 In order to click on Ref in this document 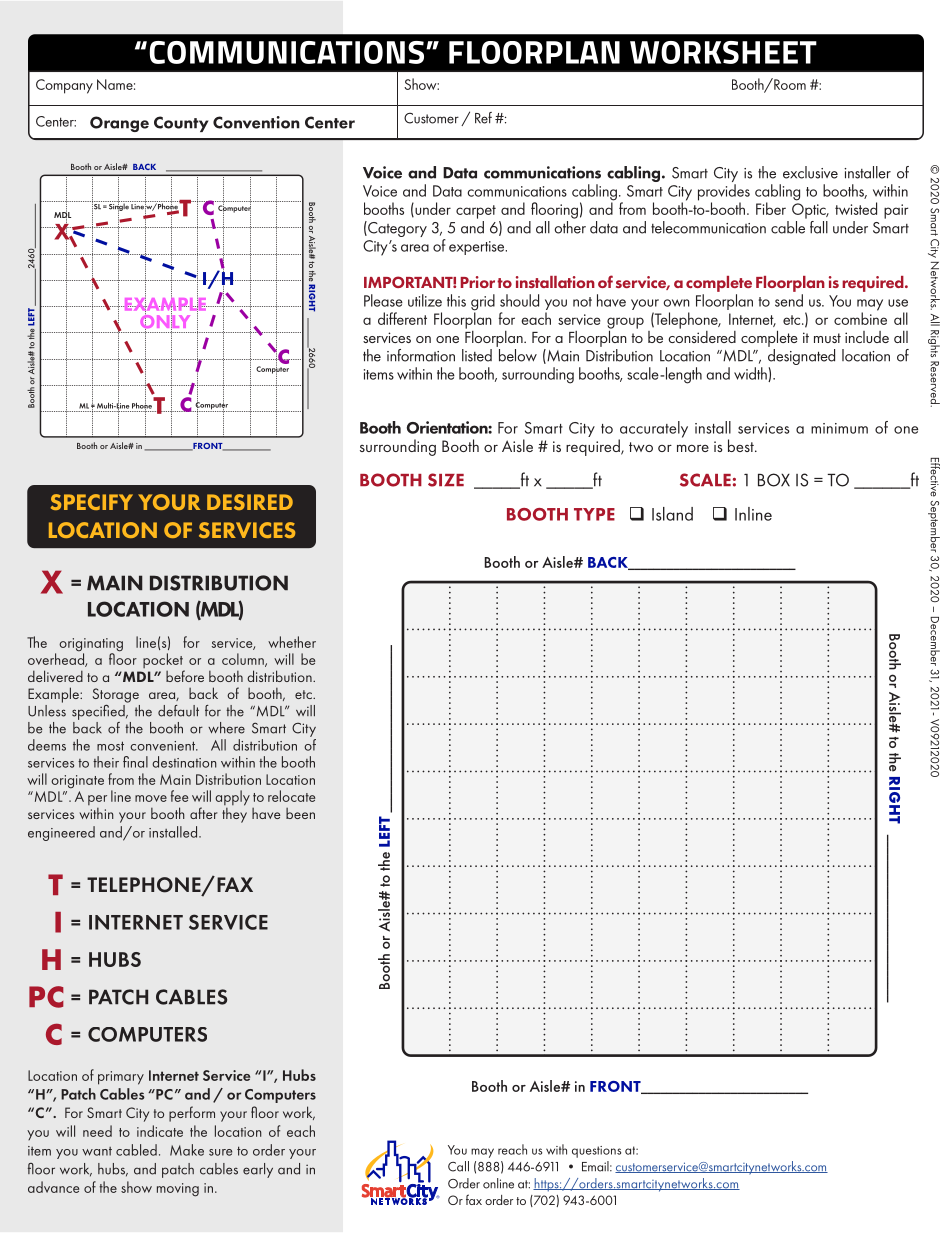, I will do `click(483, 118)`.
